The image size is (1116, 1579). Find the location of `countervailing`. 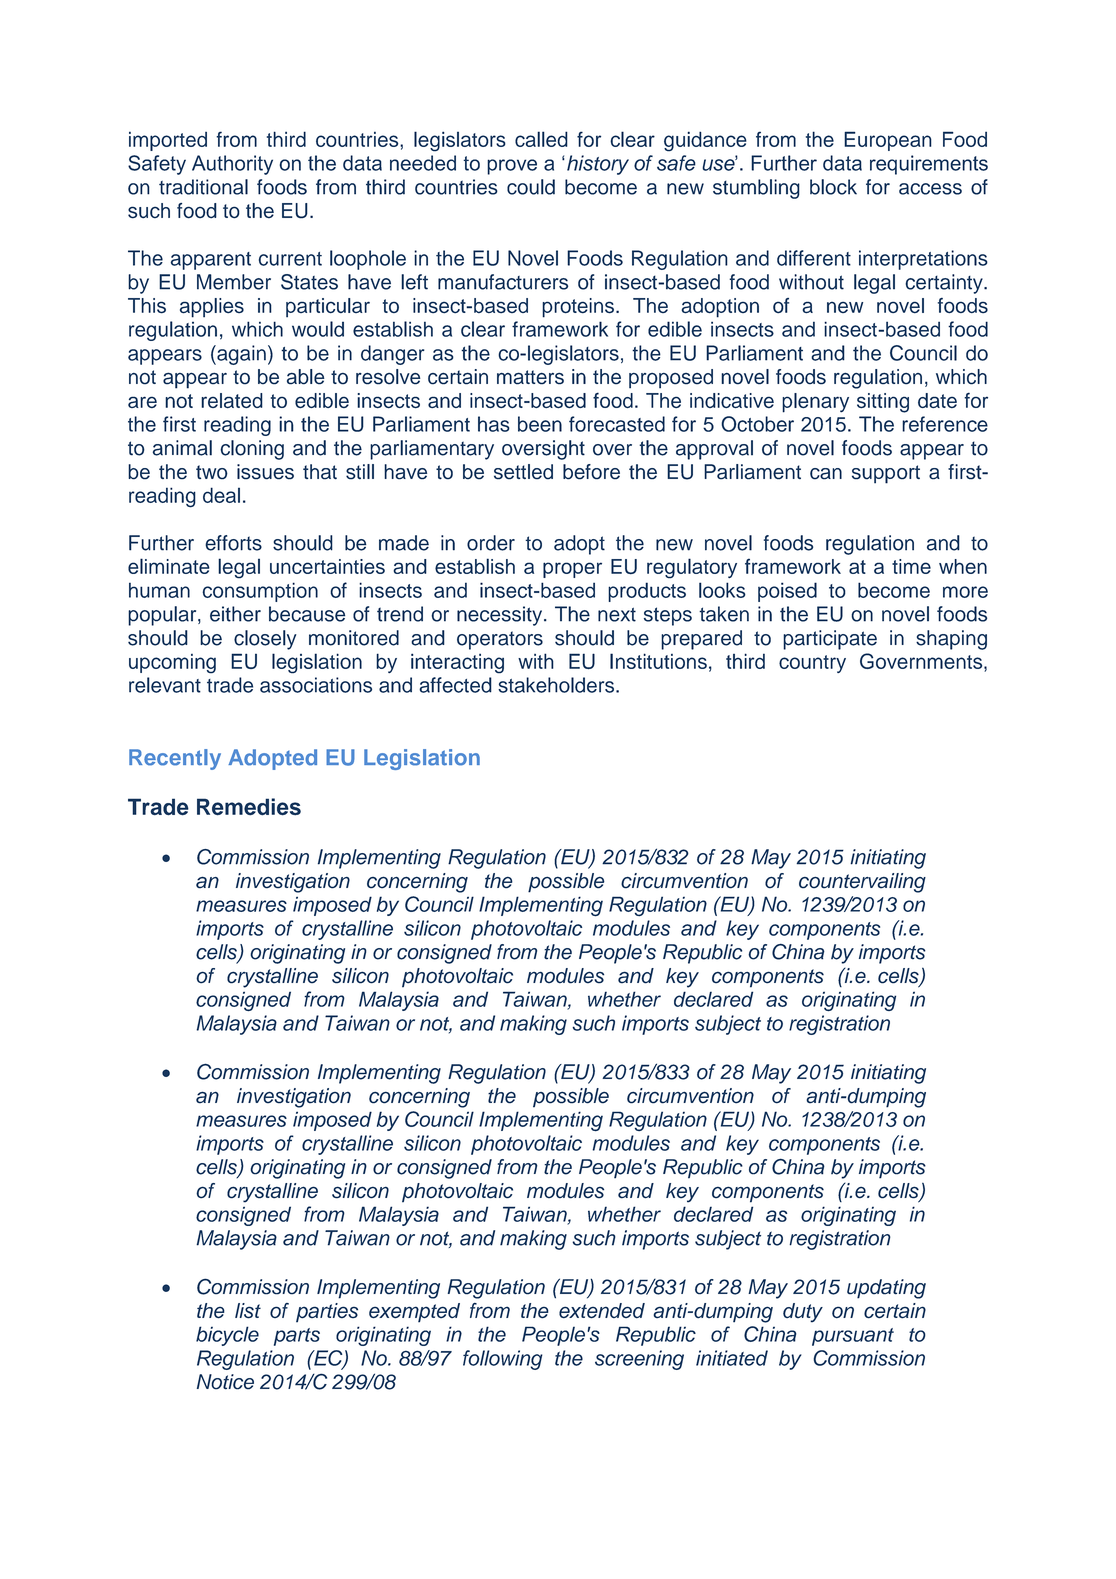

countervailing is located at coordinates (862, 883).
